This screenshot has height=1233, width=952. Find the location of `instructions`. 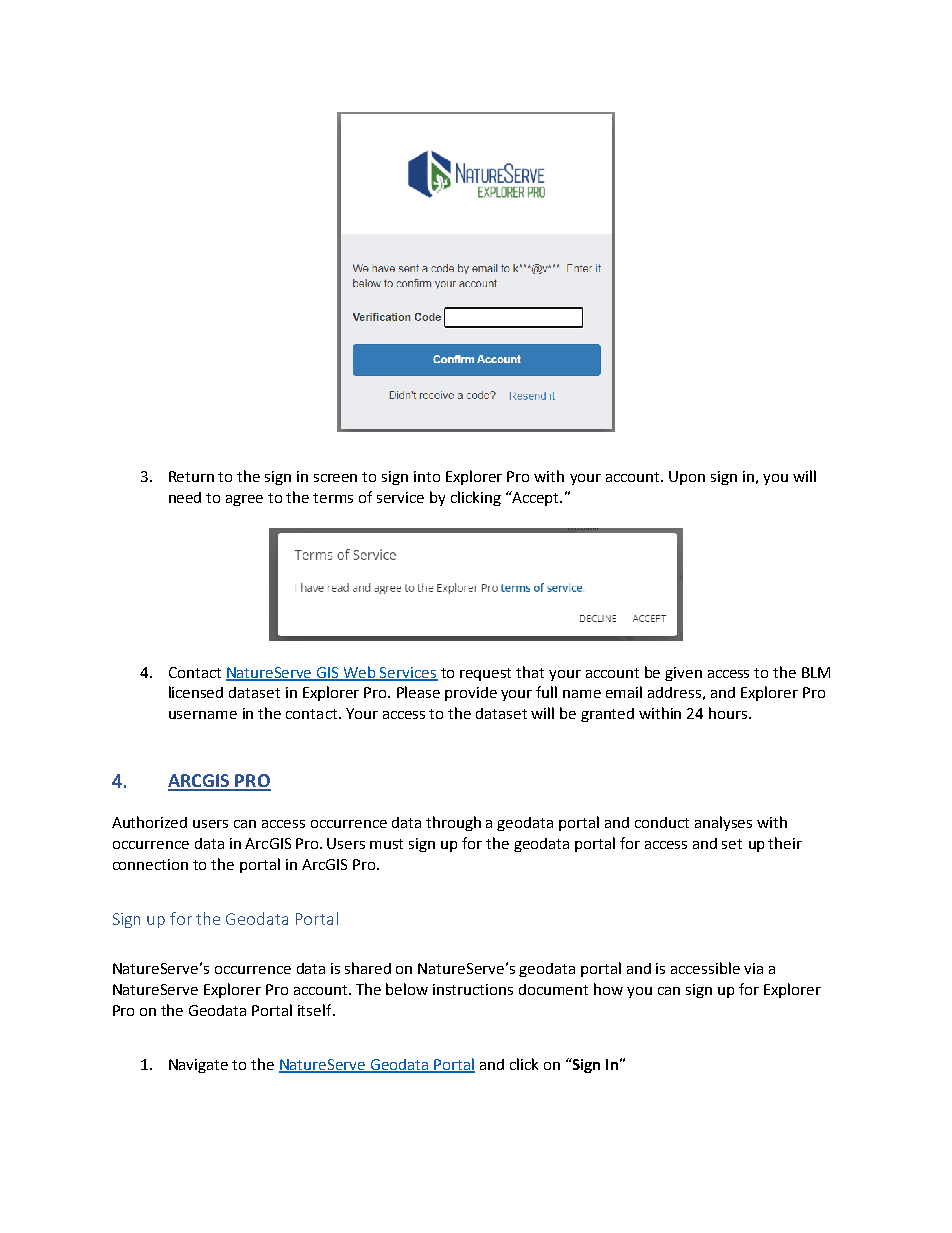

instructions is located at coordinates (473, 989).
